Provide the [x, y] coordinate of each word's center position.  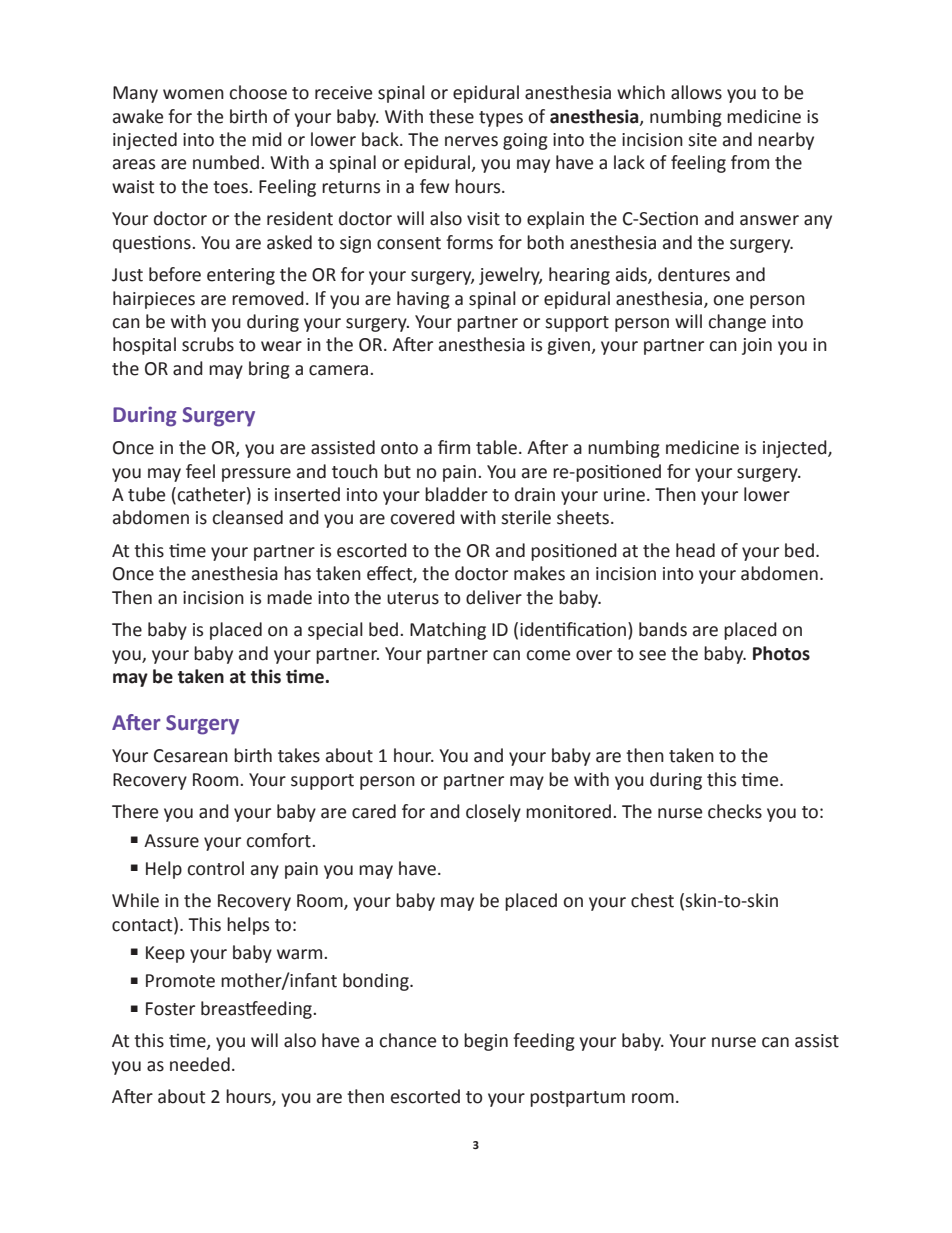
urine [624, 495]
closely [493, 813]
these [451, 116]
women [193, 94]
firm [454, 447]
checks [735, 811]
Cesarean [191, 756]
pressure [256, 475]
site [702, 140]
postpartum [577, 1099]
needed [200, 1064]
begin [486, 1042]
